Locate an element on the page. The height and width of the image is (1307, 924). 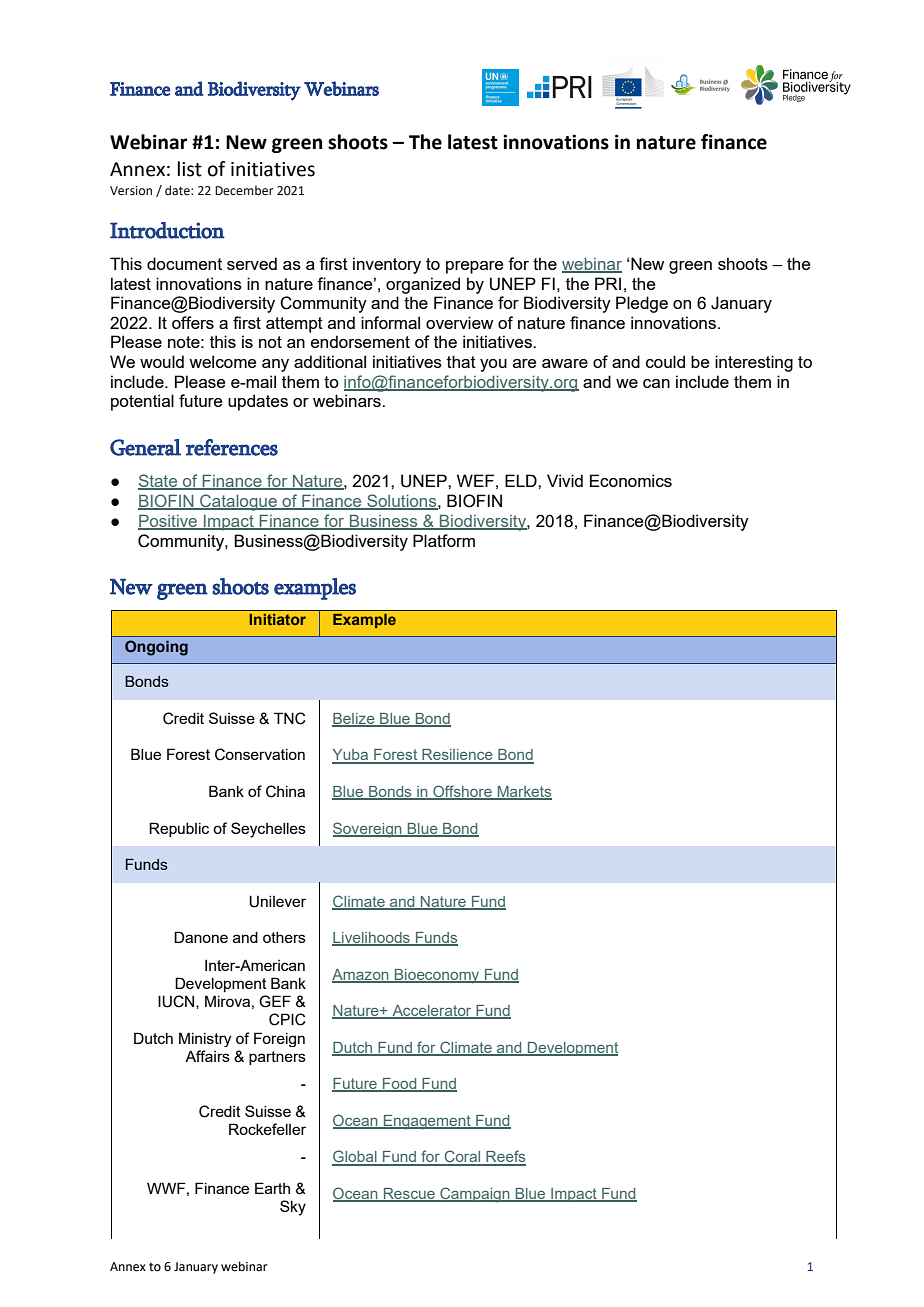
Positive is located at coordinates (169, 522).
